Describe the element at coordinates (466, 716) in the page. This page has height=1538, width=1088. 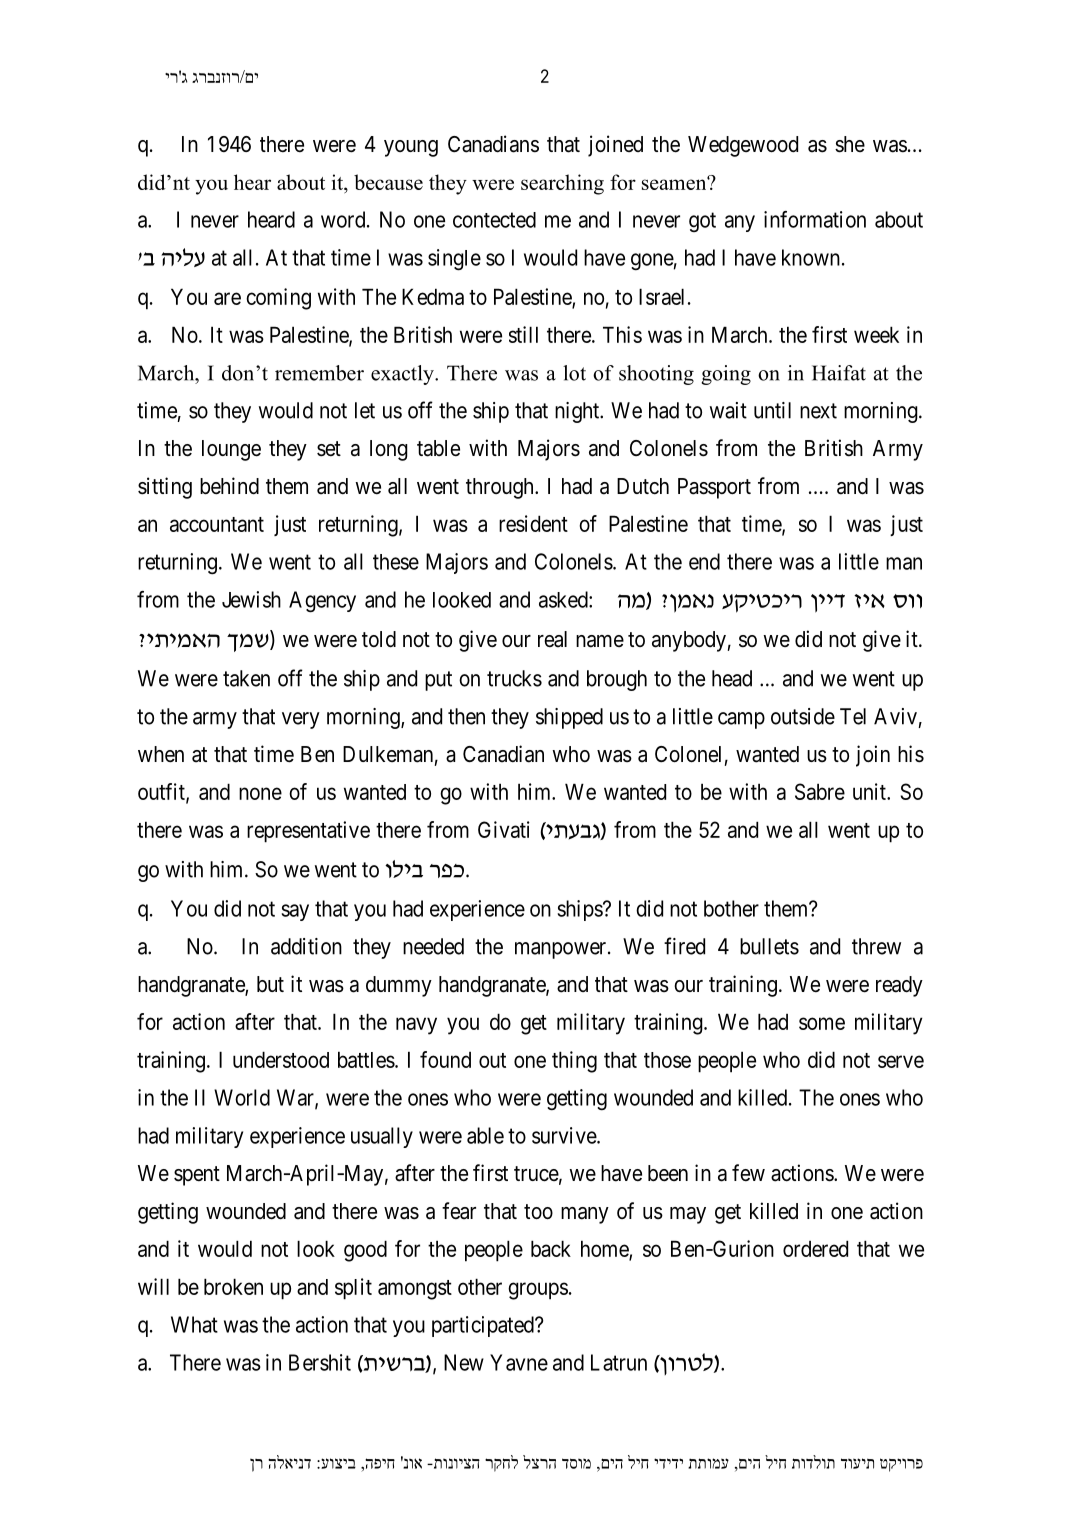
I see `then` at that location.
